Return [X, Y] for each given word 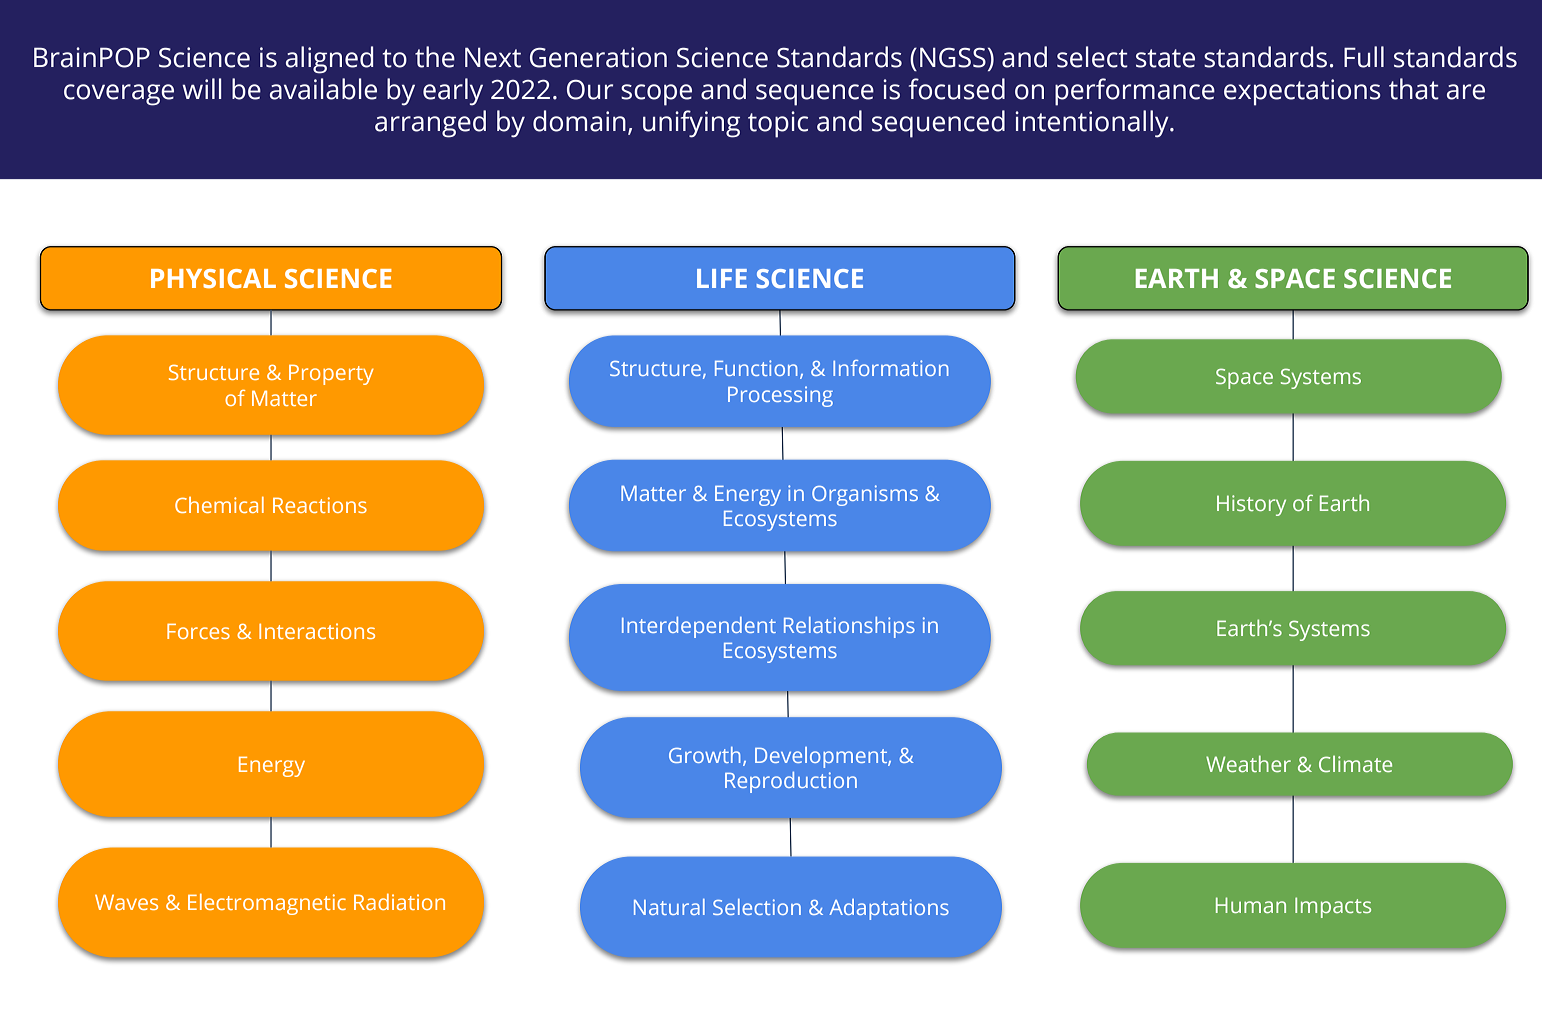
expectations [1302, 92]
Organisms [865, 495]
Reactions [320, 505]
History [1251, 505]
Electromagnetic [267, 904]
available [323, 89]
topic [778, 124]
